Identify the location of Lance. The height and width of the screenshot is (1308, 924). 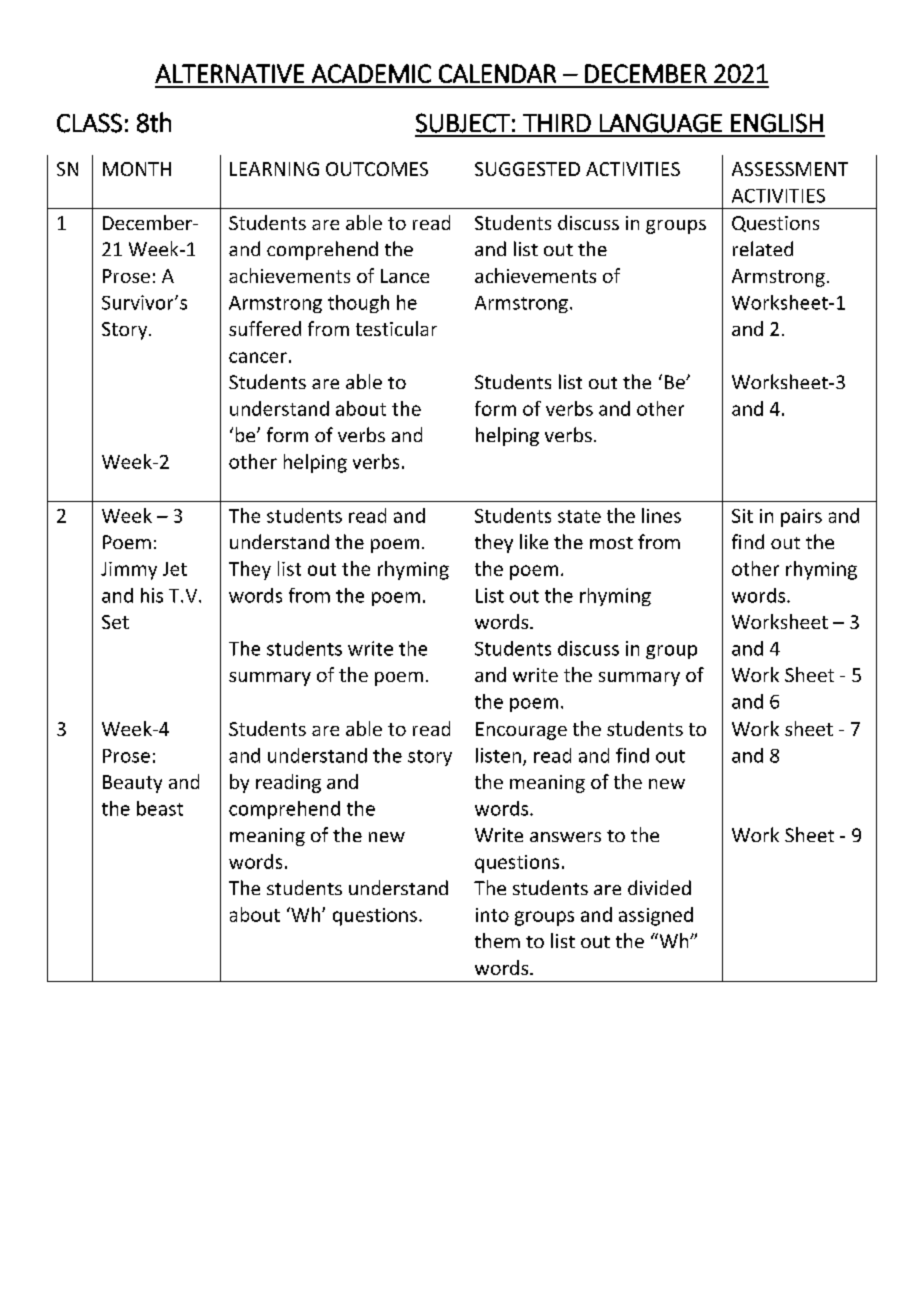
(405, 276).
